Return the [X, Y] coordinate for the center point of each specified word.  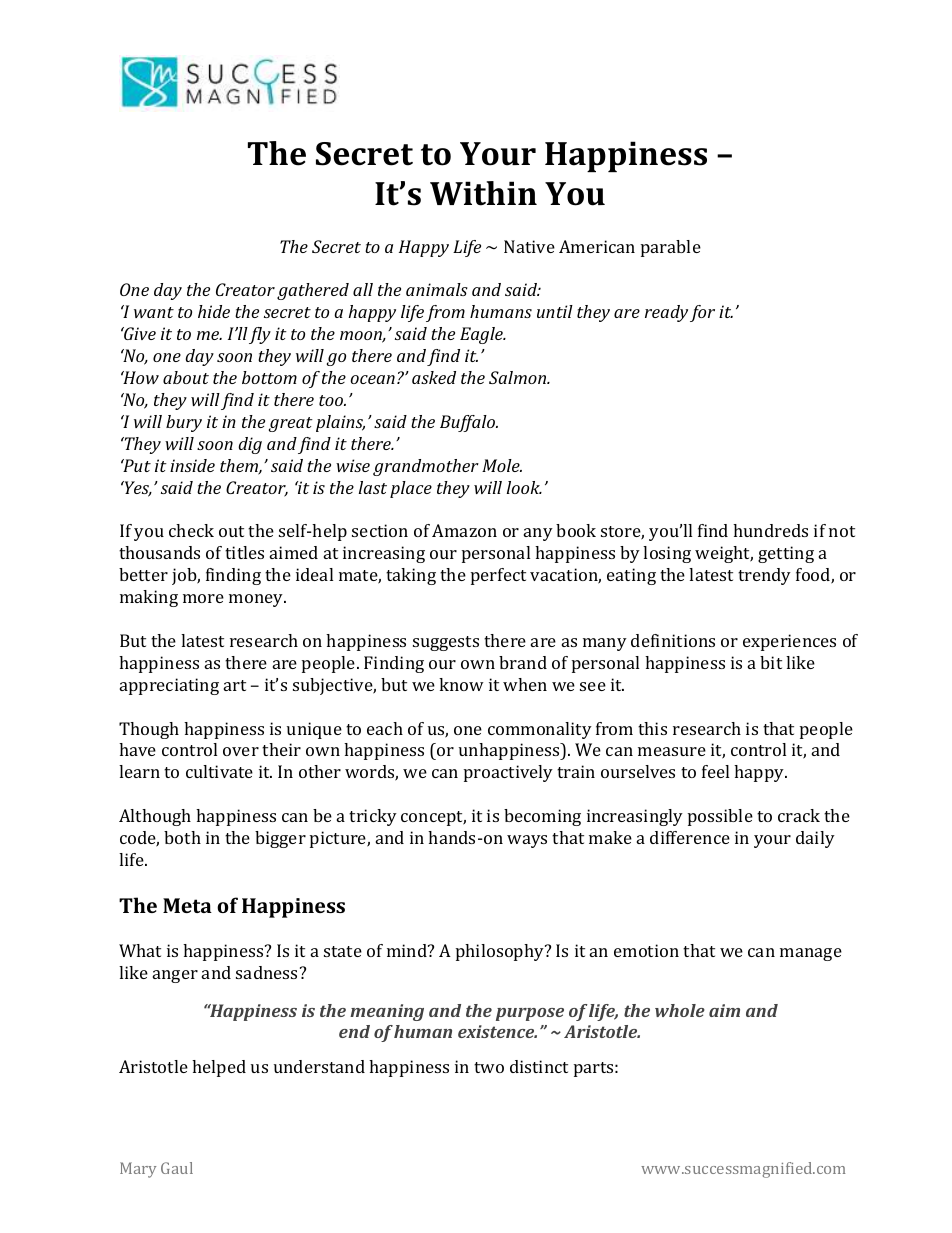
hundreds [770, 530]
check [191, 530]
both [182, 837]
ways [527, 841]
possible [720, 817]
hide [214, 311]
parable [671, 248]
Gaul [177, 1168]
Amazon [464, 530]
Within [483, 193]
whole [680, 1010]
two [489, 1067]
